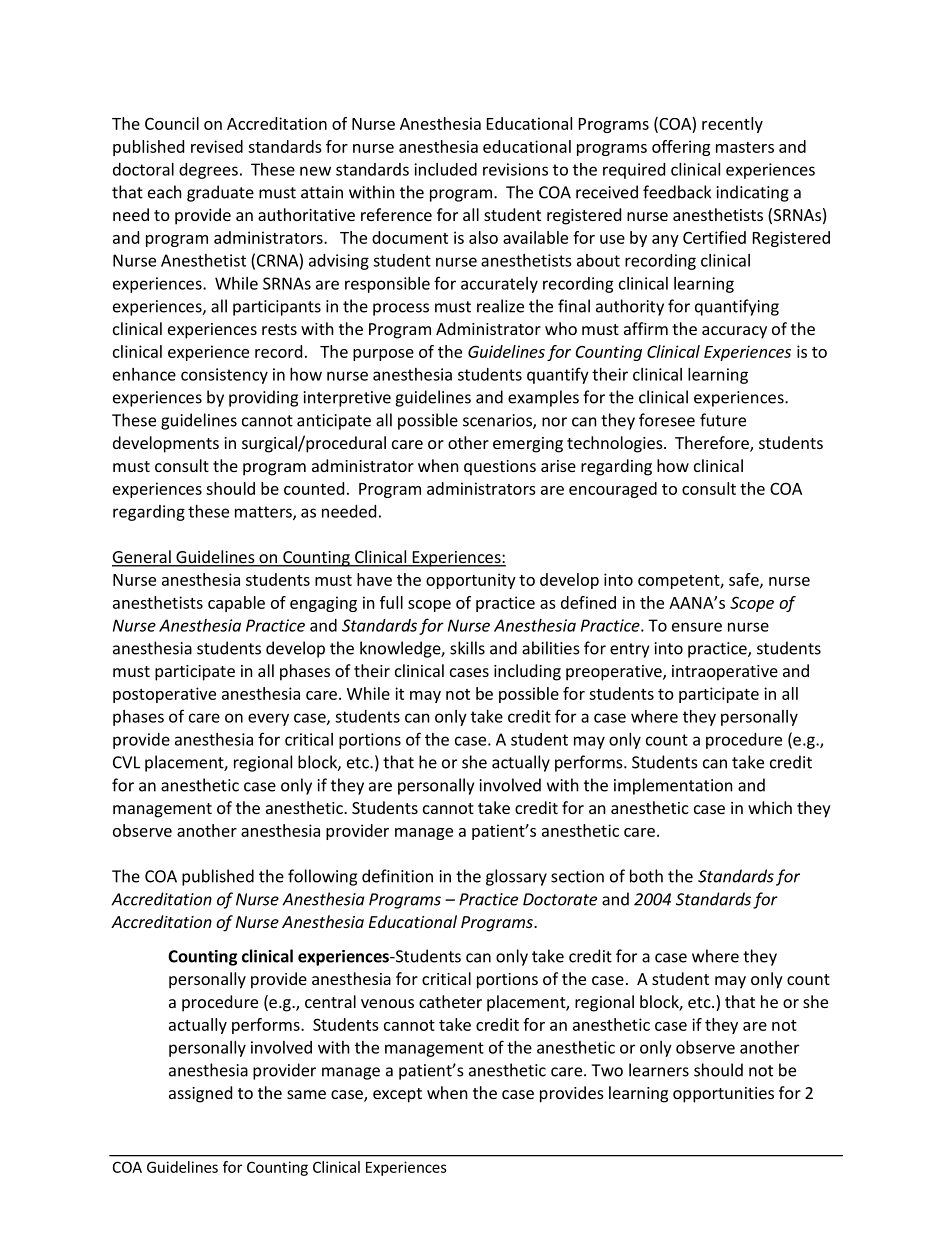  What do you see at coordinates (659, 1070) in the image?
I see `learners` at bounding box center [659, 1070].
